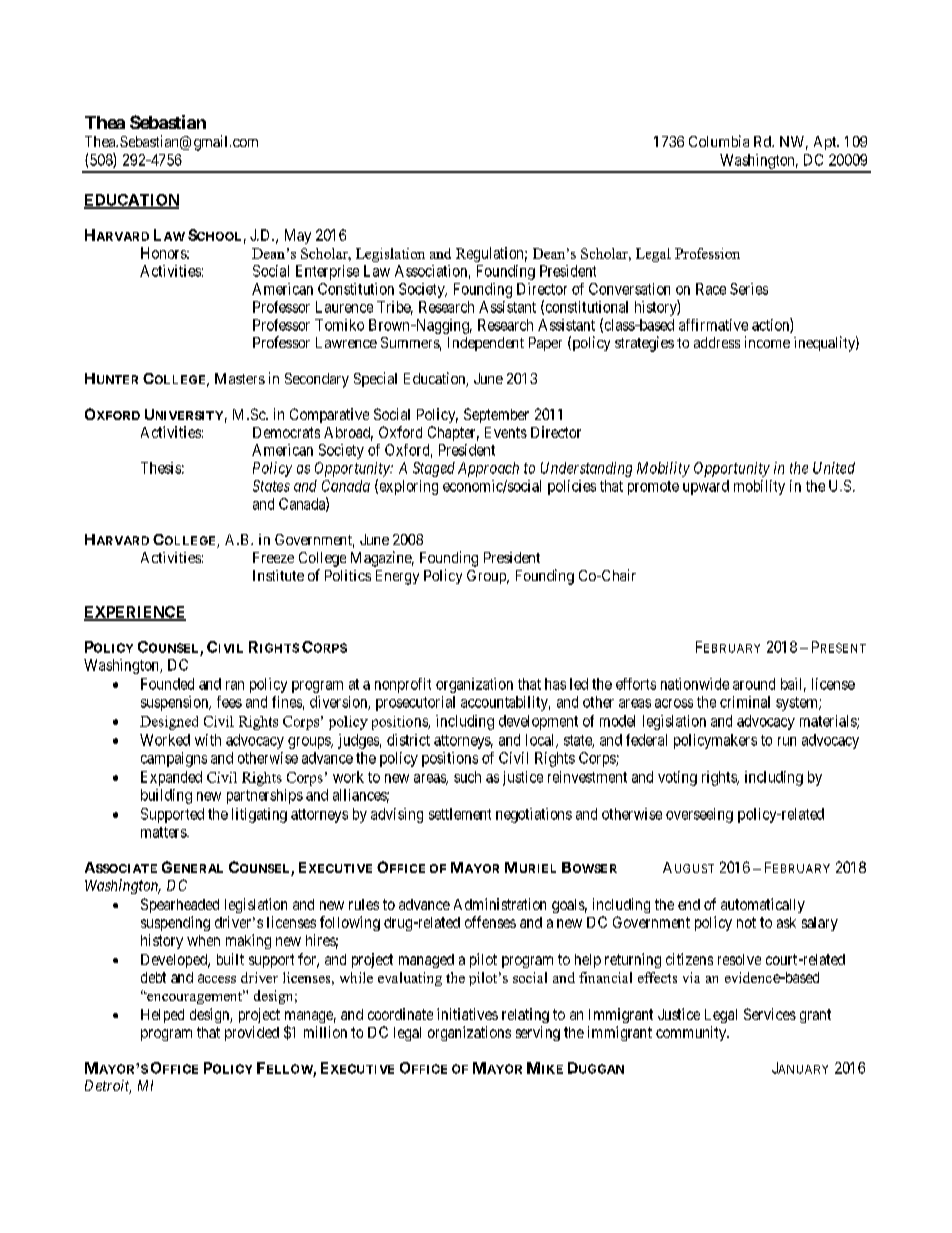  What do you see at coordinates (767, 342) in the image?
I see `income` at bounding box center [767, 342].
